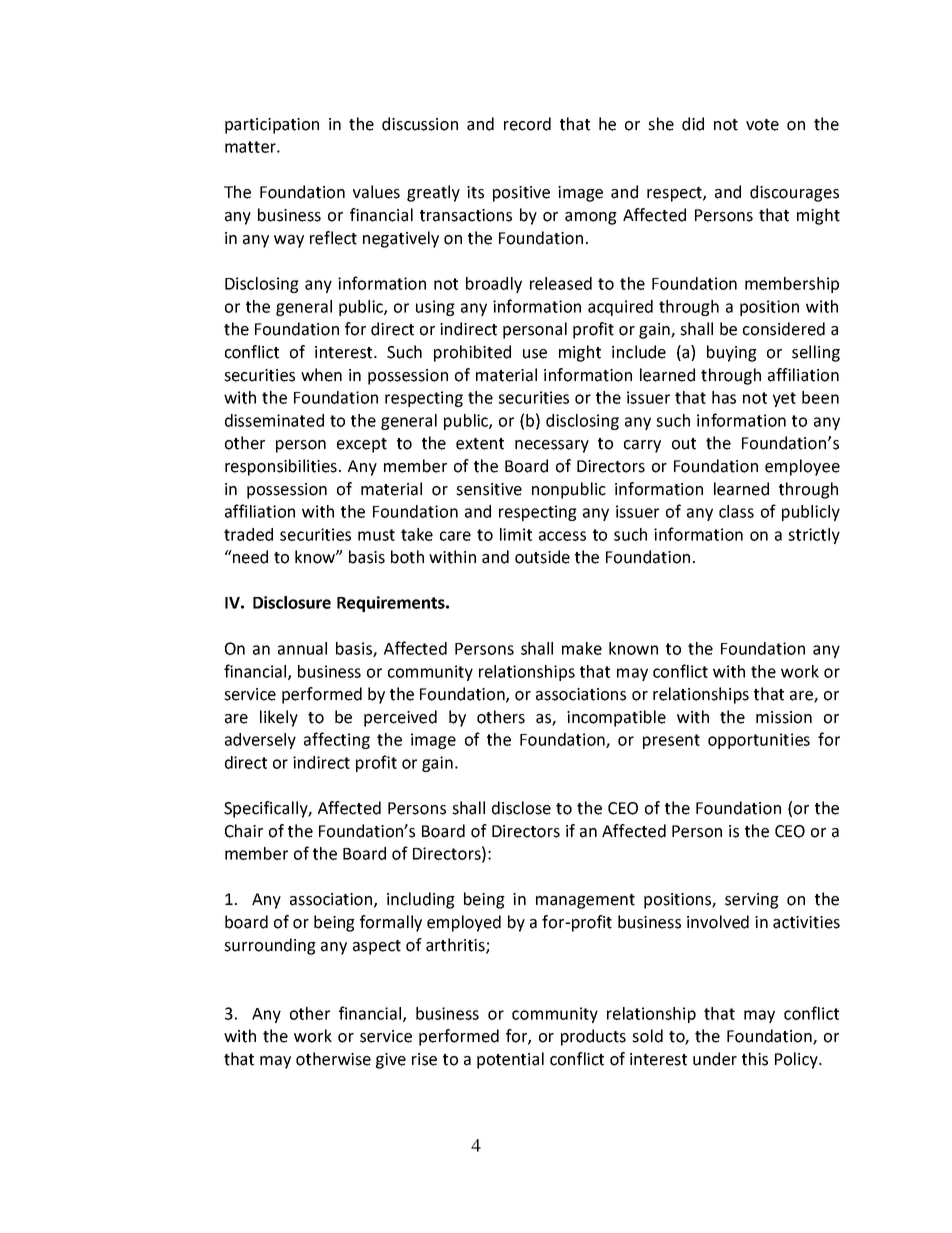 The height and width of the image is (1233, 952). What do you see at coordinates (292, 602) in the image?
I see `Disclosure` at bounding box center [292, 602].
